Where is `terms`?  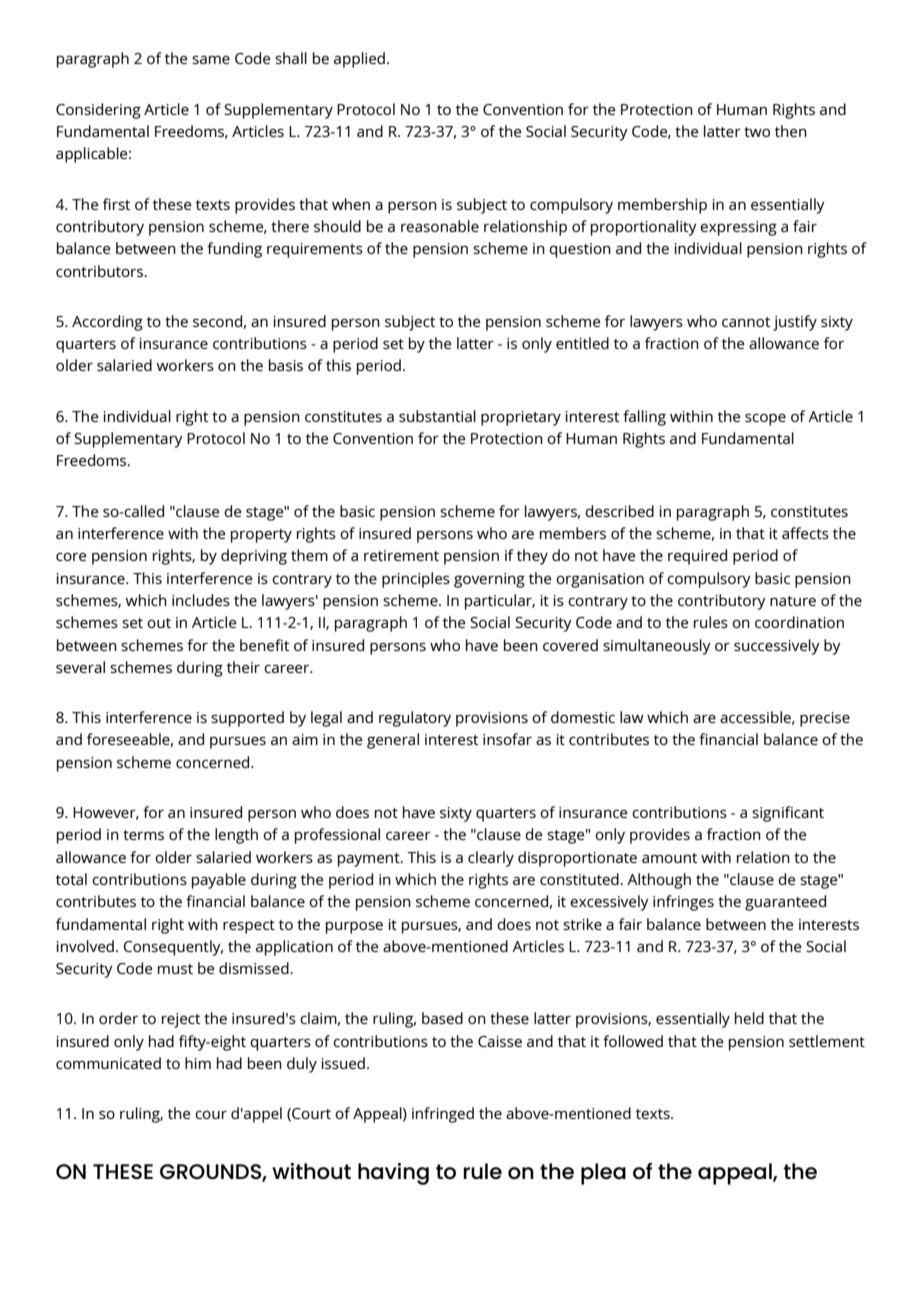 terms is located at coordinates (143, 835).
